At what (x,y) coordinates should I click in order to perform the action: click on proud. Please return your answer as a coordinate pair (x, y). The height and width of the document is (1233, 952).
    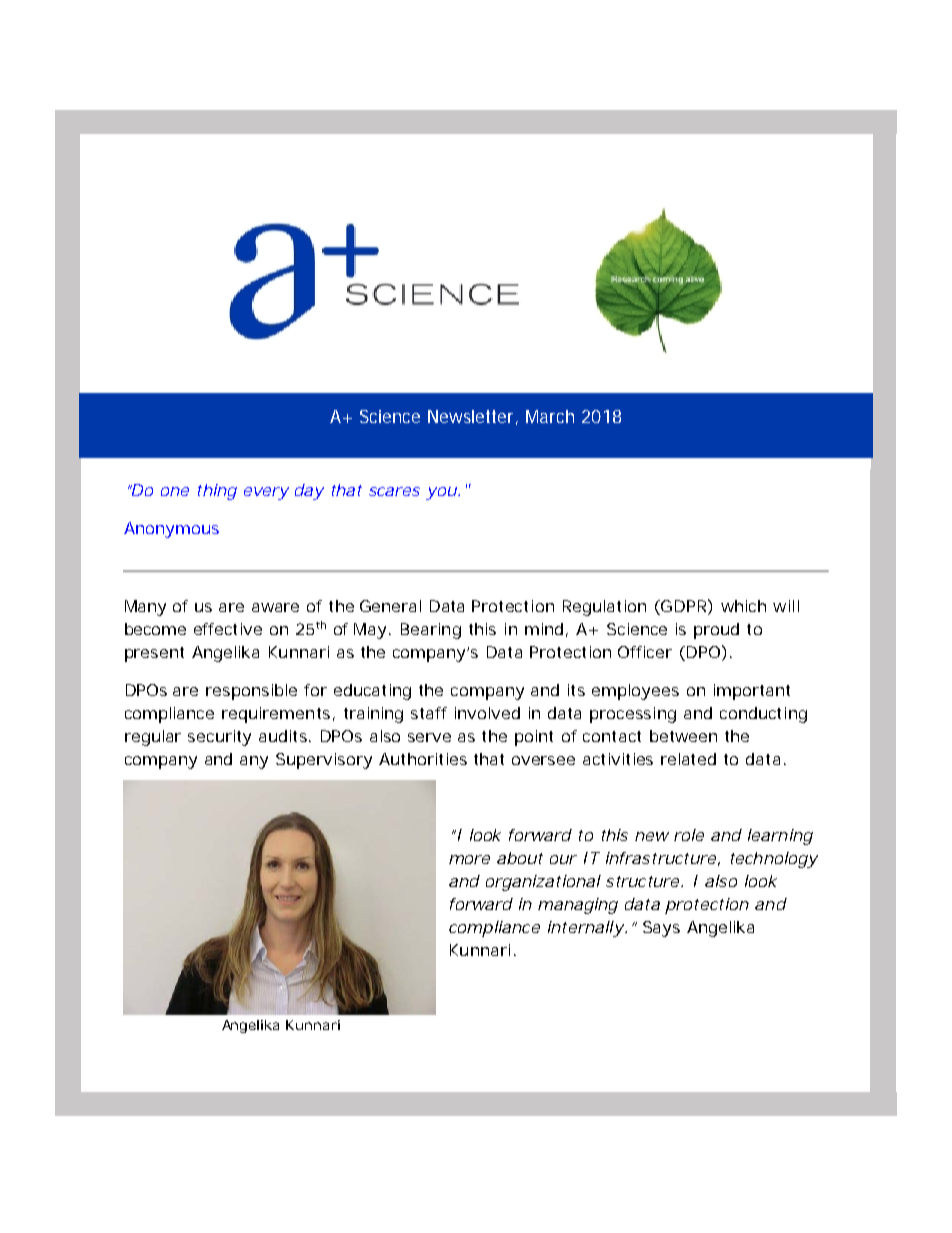
    Looking at the image, I should click on (716, 631).
